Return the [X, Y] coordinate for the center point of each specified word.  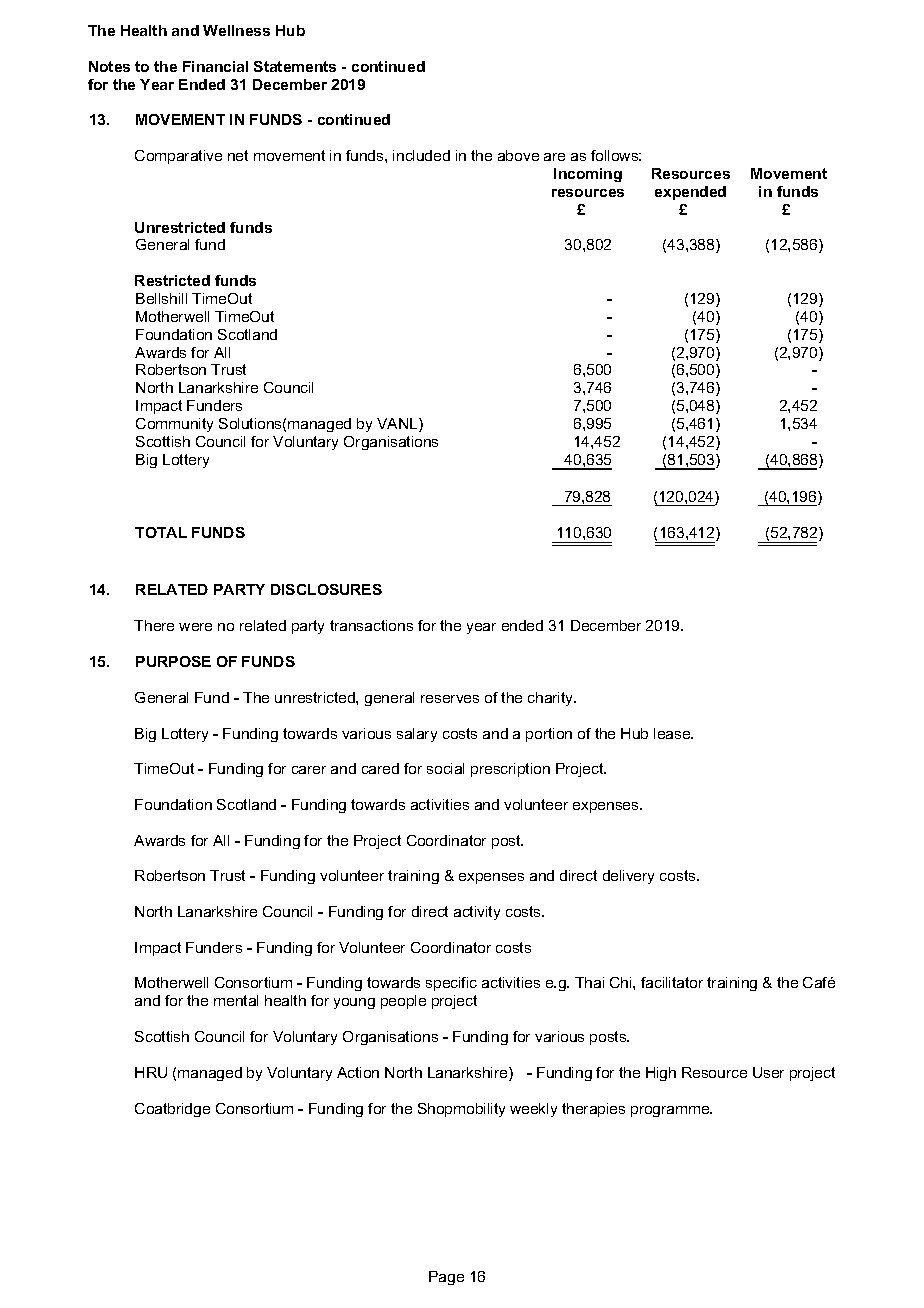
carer [309, 770]
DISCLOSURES [326, 589]
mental [236, 1000]
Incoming [588, 175]
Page [446, 1278]
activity [477, 913]
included [421, 155]
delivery [628, 877]
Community [174, 425]
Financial [215, 66]
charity [552, 699]
